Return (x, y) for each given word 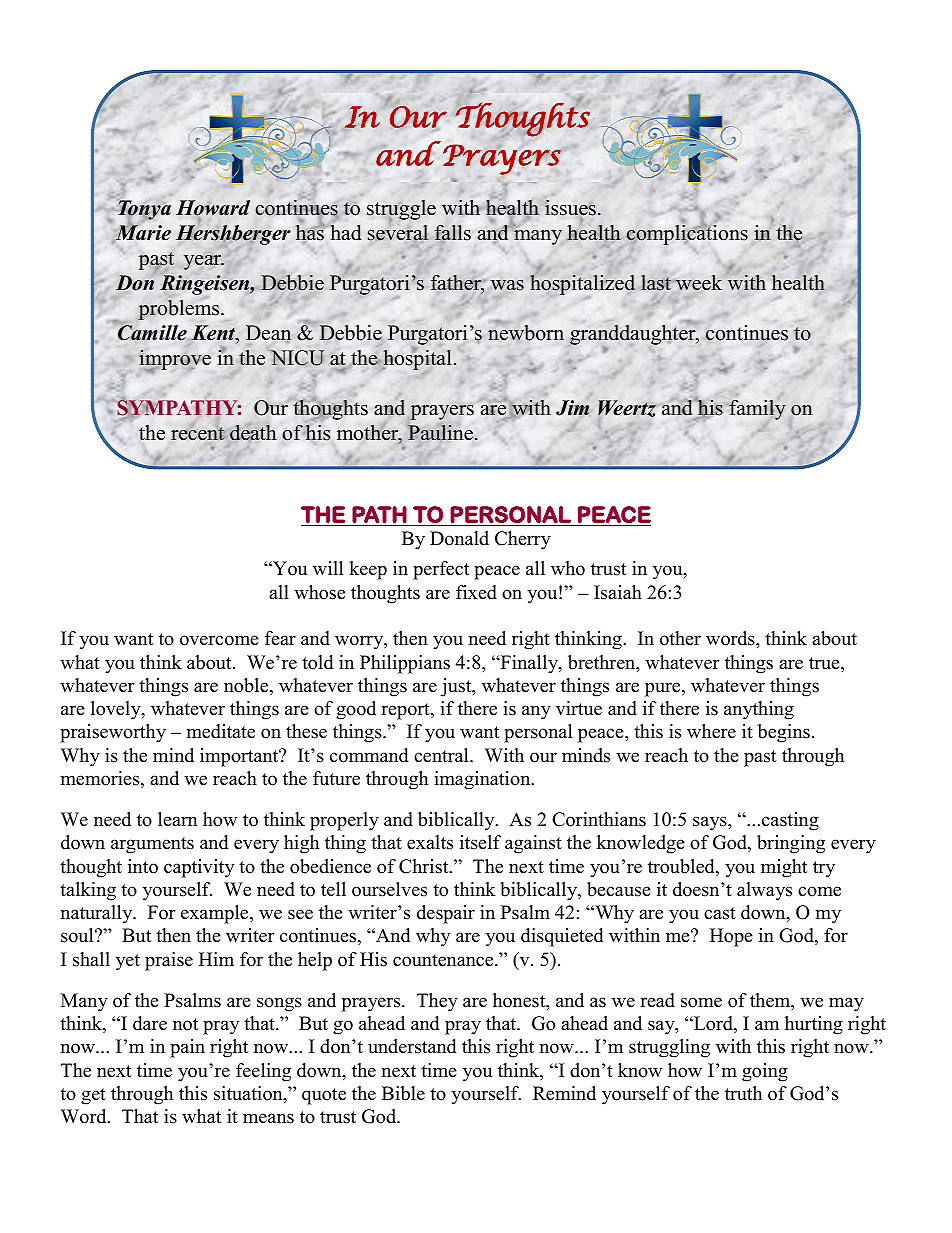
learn (177, 819)
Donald (459, 538)
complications (687, 234)
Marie (142, 233)
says (711, 823)
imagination (483, 780)
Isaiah (618, 592)
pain (187, 1048)
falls (453, 234)
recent (198, 434)
